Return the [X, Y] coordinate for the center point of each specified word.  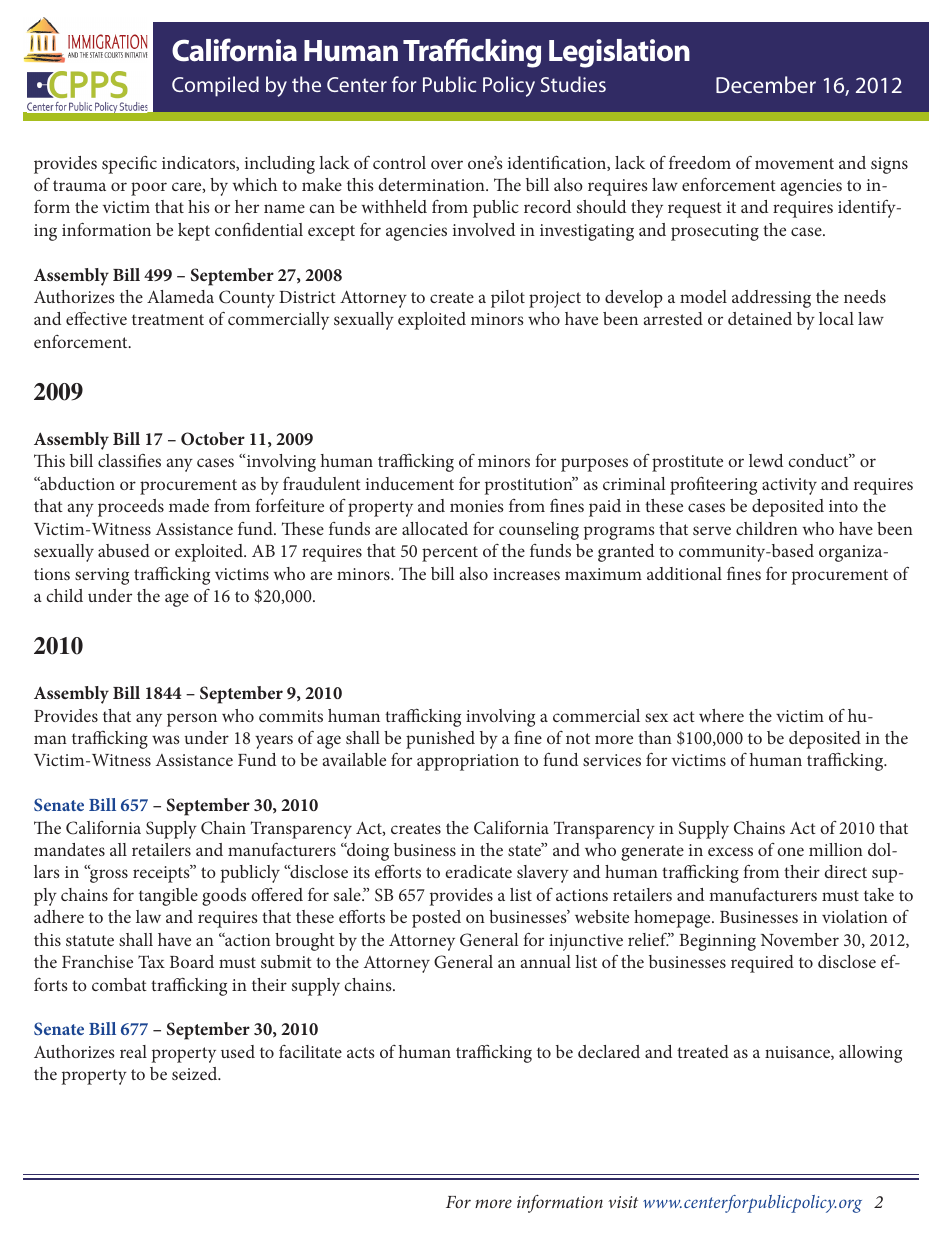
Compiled [215, 86]
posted [436, 919]
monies [477, 506]
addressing [771, 299]
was [166, 739]
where [721, 715]
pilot [508, 299]
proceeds [131, 508]
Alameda [180, 296]
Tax [151, 961]
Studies [573, 84]
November [800, 939]
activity [789, 486]
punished [440, 740]
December [766, 84]
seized [196, 1073]
